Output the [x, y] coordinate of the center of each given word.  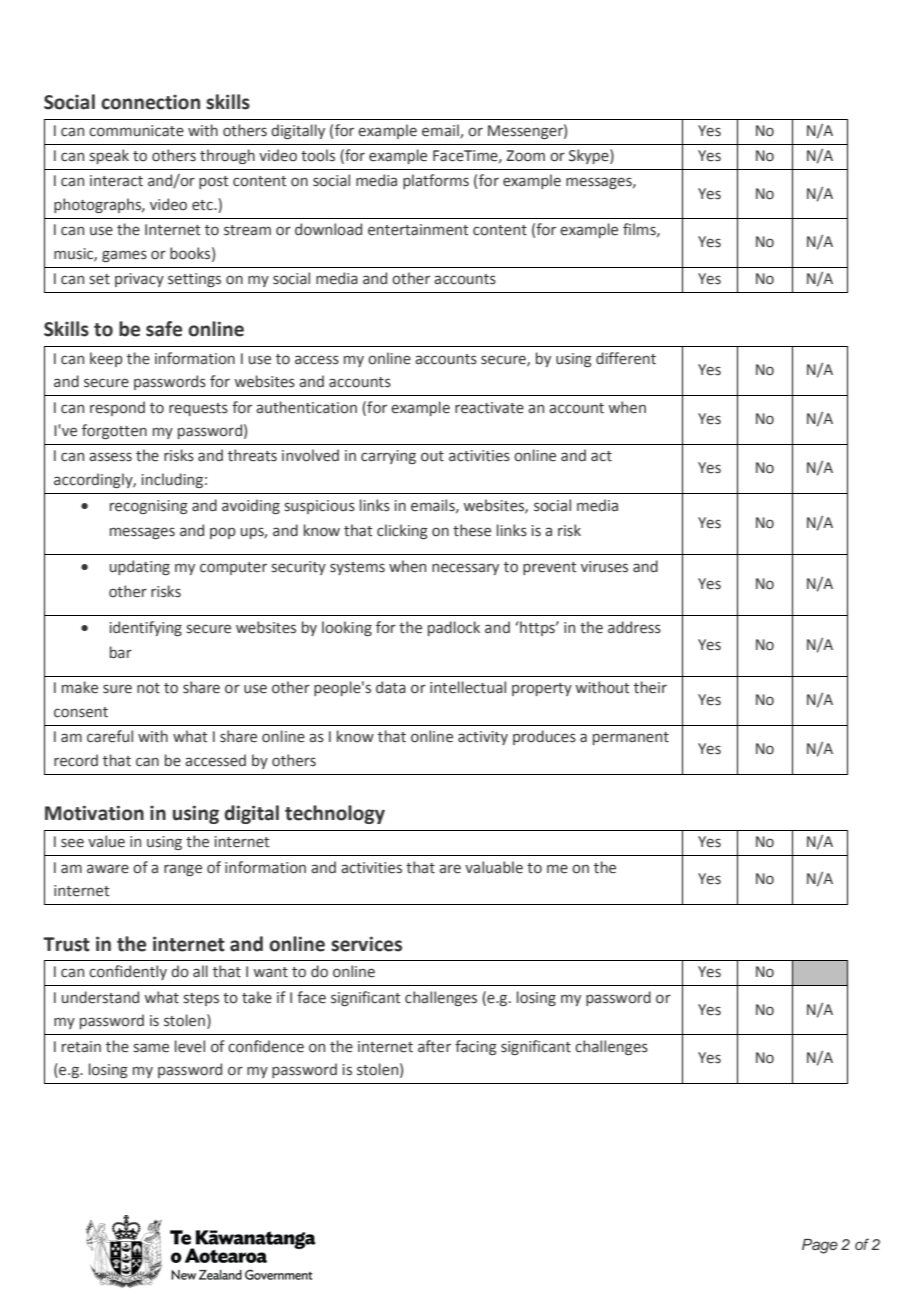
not [148, 688]
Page [820, 1246]
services [366, 944]
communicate [136, 131]
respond [117, 408]
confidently [128, 972]
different [626, 358]
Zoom [526, 156]
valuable [494, 867]
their [650, 687]
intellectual [468, 687]
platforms [436, 181]
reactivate [489, 408]
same [151, 1048]
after [434, 1046]
